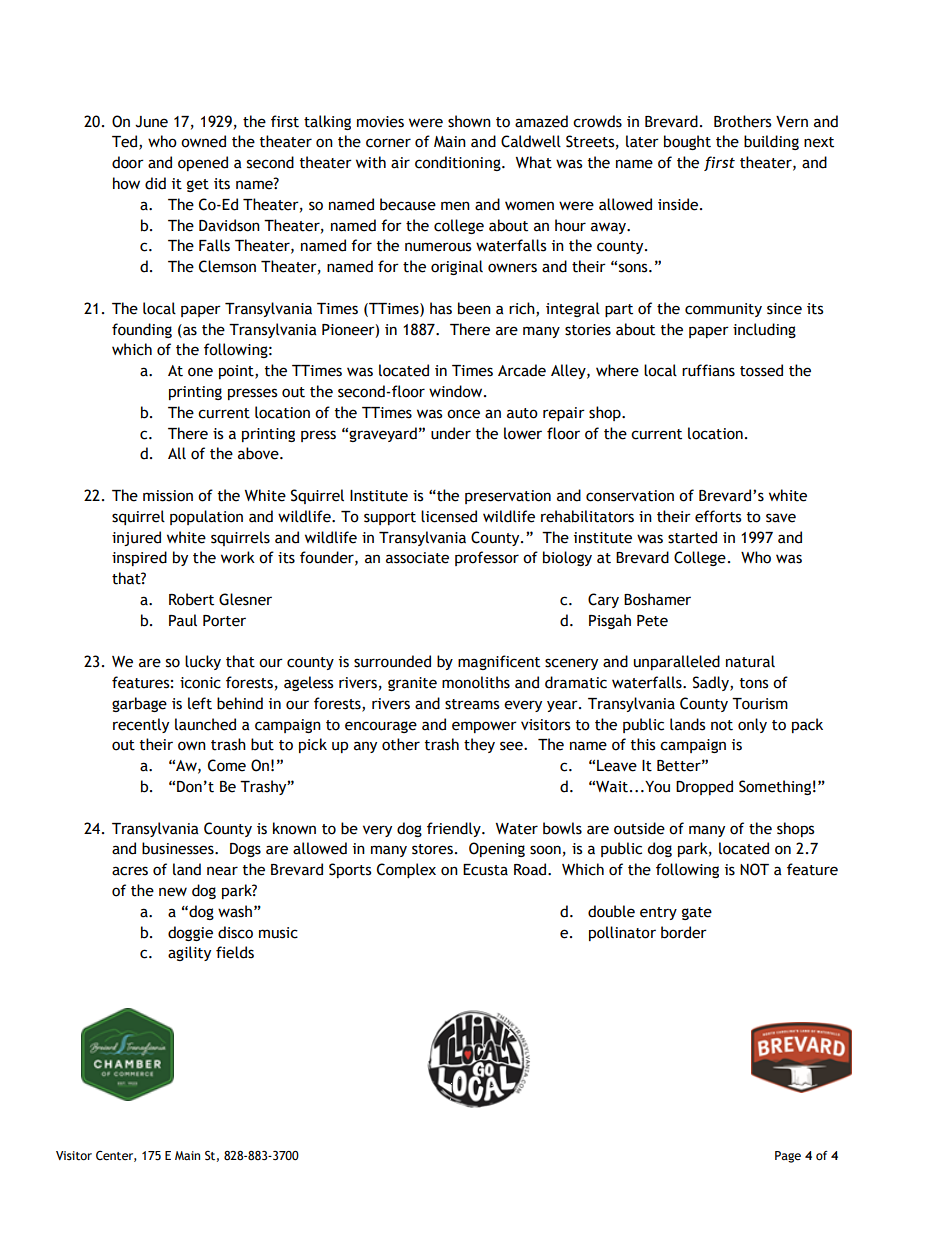 This document has height=1233, width=952. What do you see at coordinates (771, 142) in the document?
I see `building` at bounding box center [771, 142].
